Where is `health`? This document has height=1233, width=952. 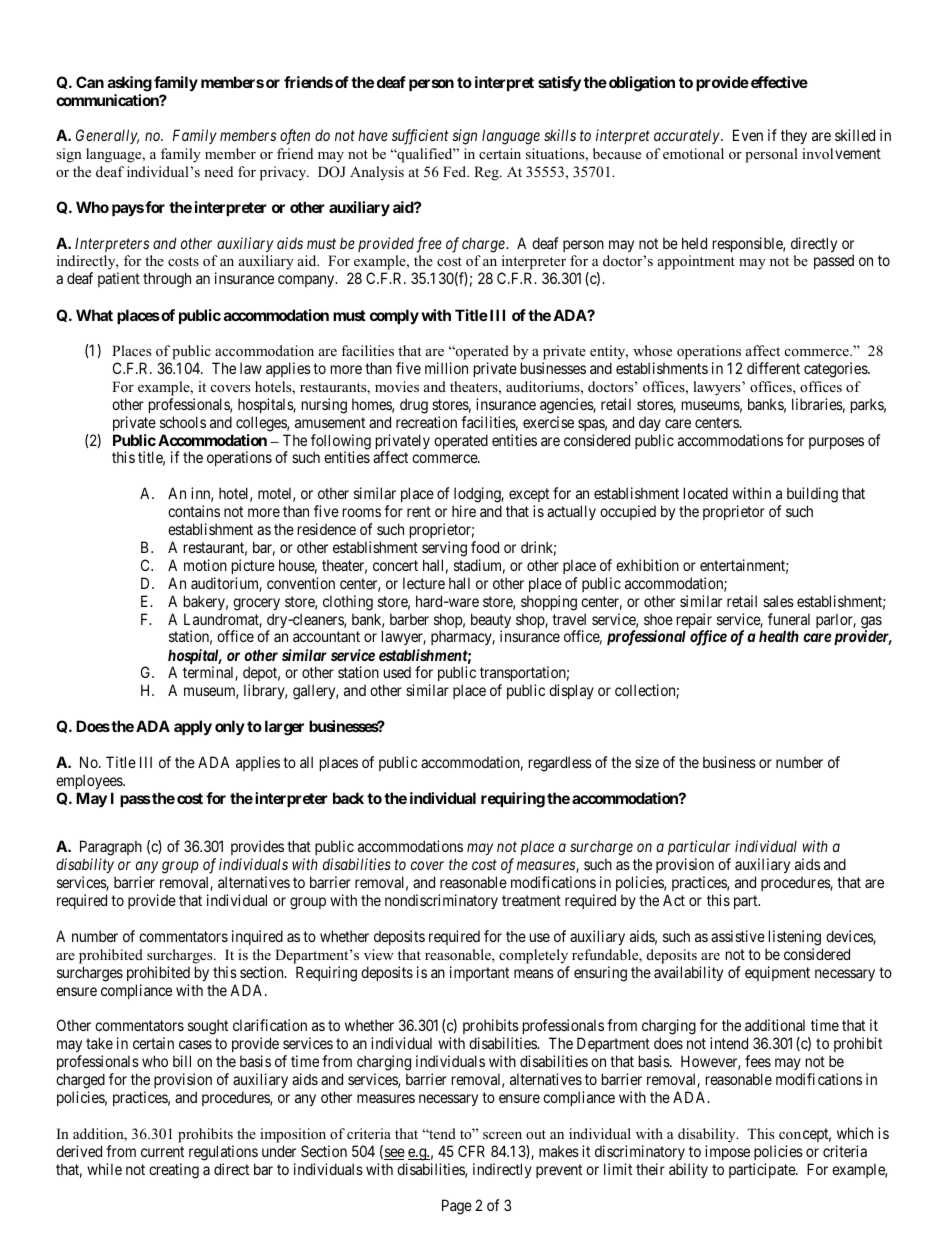 health is located at coordinates (779, 636).
